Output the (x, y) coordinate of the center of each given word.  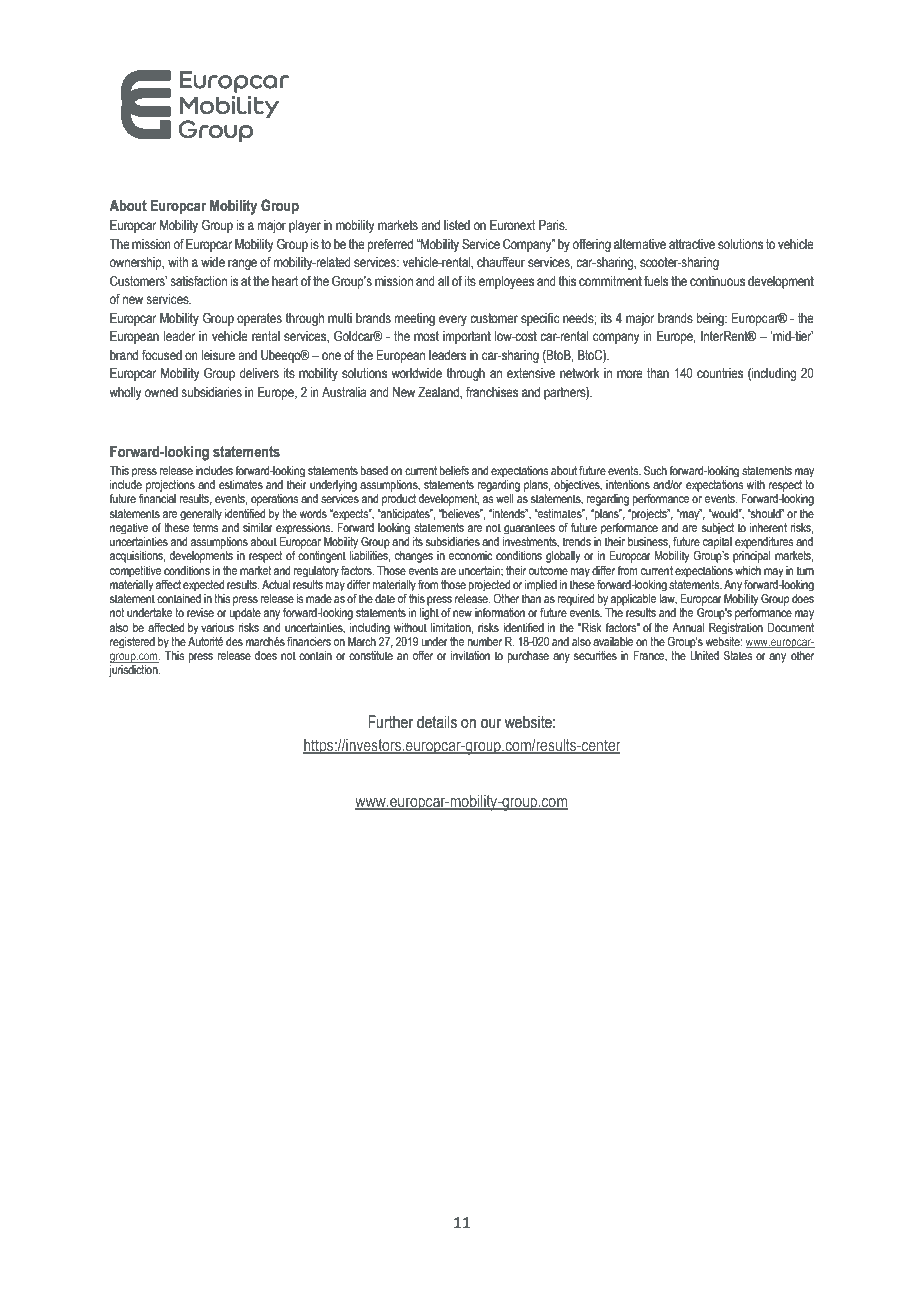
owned (161, 392)
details (437, 722)
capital (717, 543)
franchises (492, 392)
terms (205, 527)
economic (470, 555)
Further (390, 722)
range (242, 264)
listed (457, 225)
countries (720, 373)
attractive (692, 244)
